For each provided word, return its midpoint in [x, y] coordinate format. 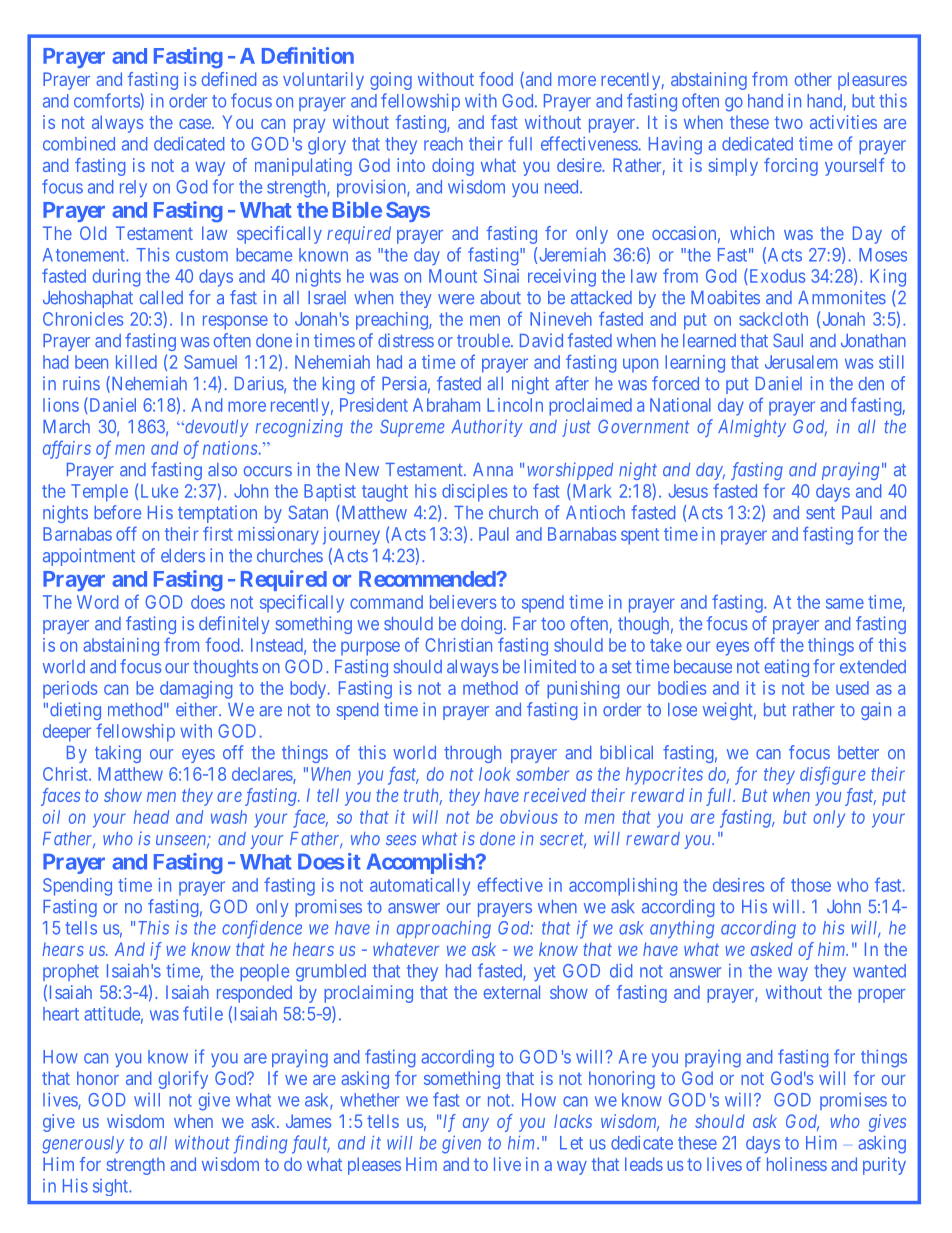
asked [772, 949]
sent [820, 513]
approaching [444, 929]
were [456, 299]
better [858, 753]
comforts [107, 101]
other [813, 79]
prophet [71, 972]
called [161, 298]
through [472, 754]
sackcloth [773, 319]
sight [111, 1187]
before [117, 512]
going [391, 81]
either [198, 709]
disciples [474, 493]
